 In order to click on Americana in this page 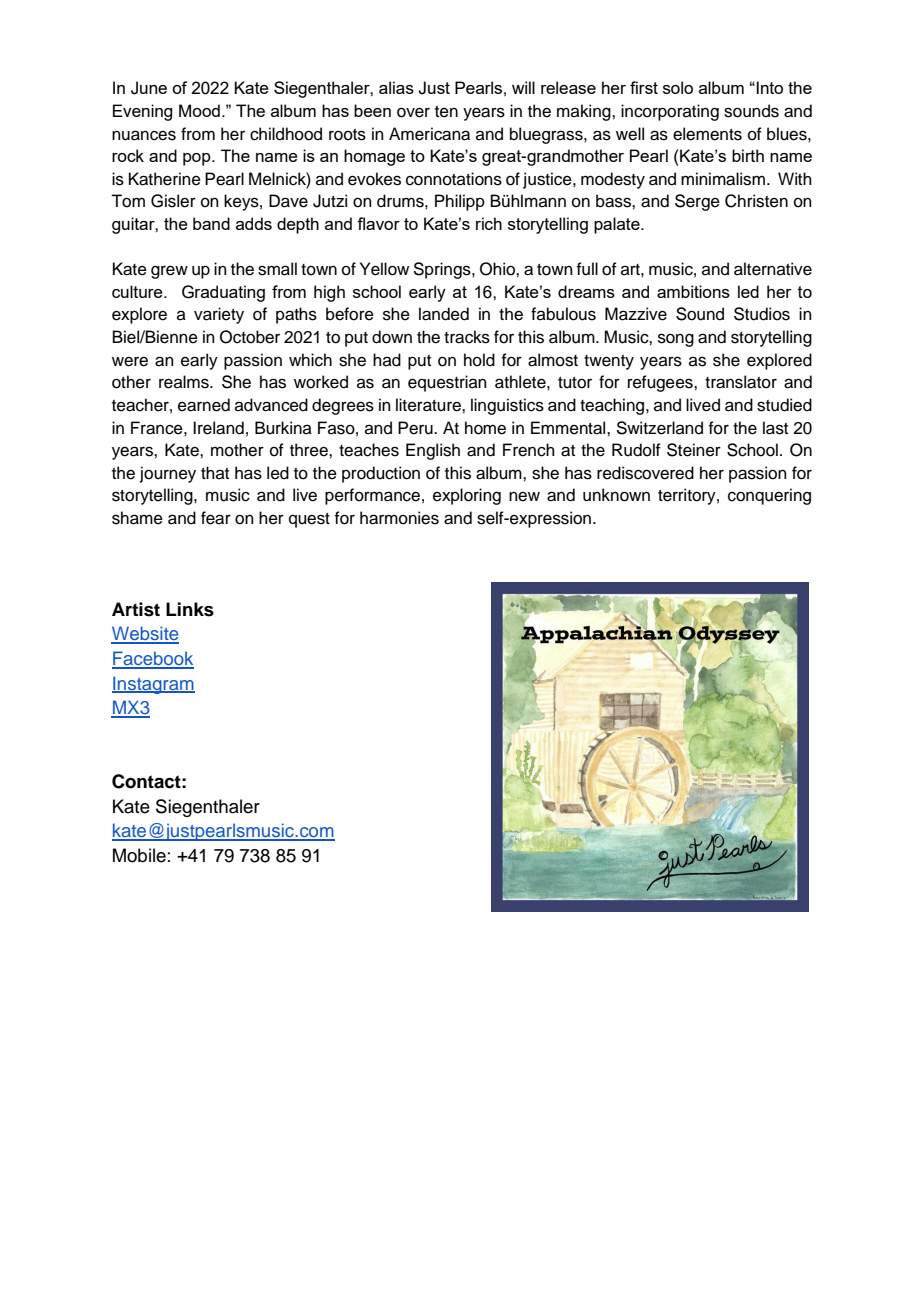, I will do `click(429, 134)`.
